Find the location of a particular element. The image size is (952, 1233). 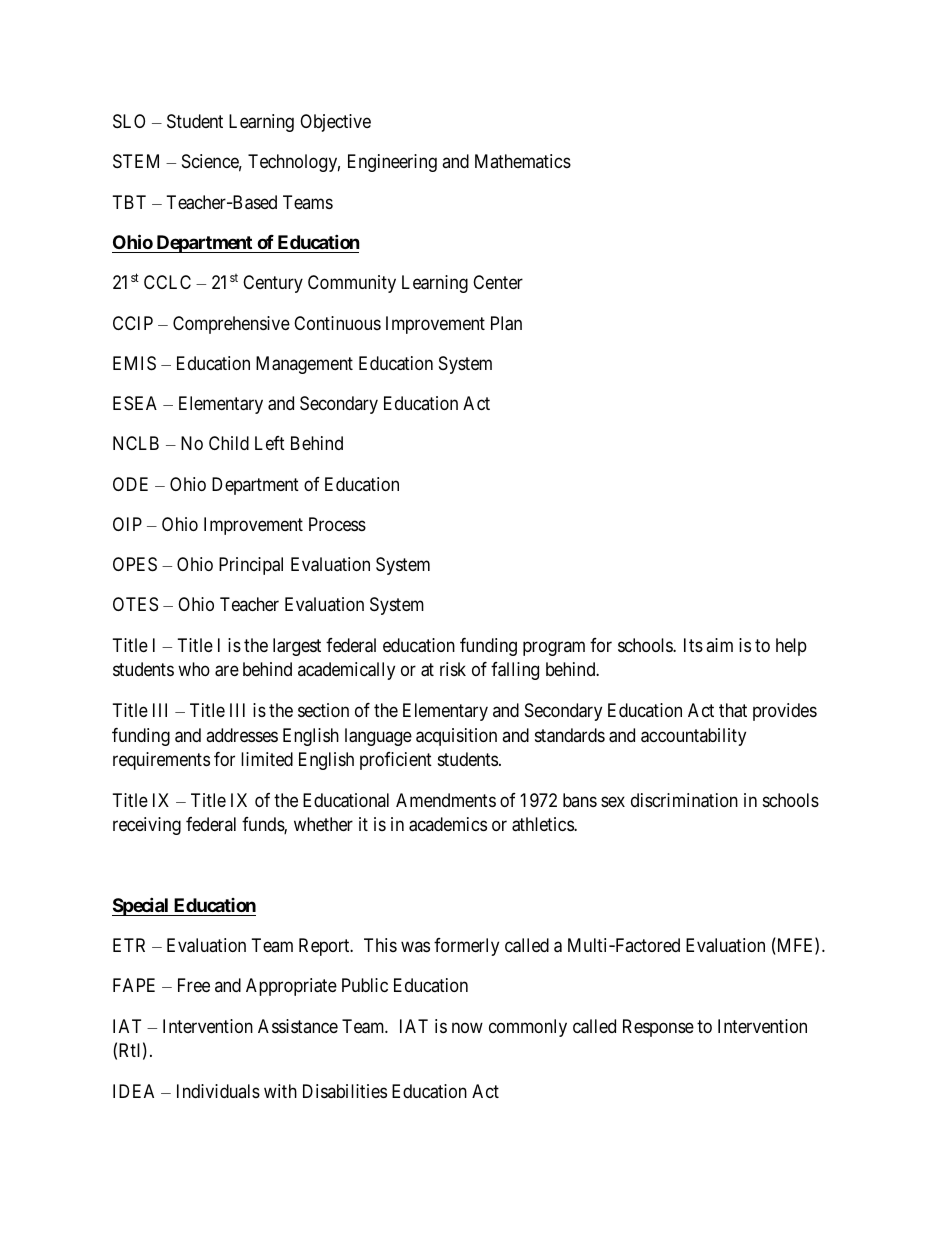

Center is located at coordinates (498, 282).
